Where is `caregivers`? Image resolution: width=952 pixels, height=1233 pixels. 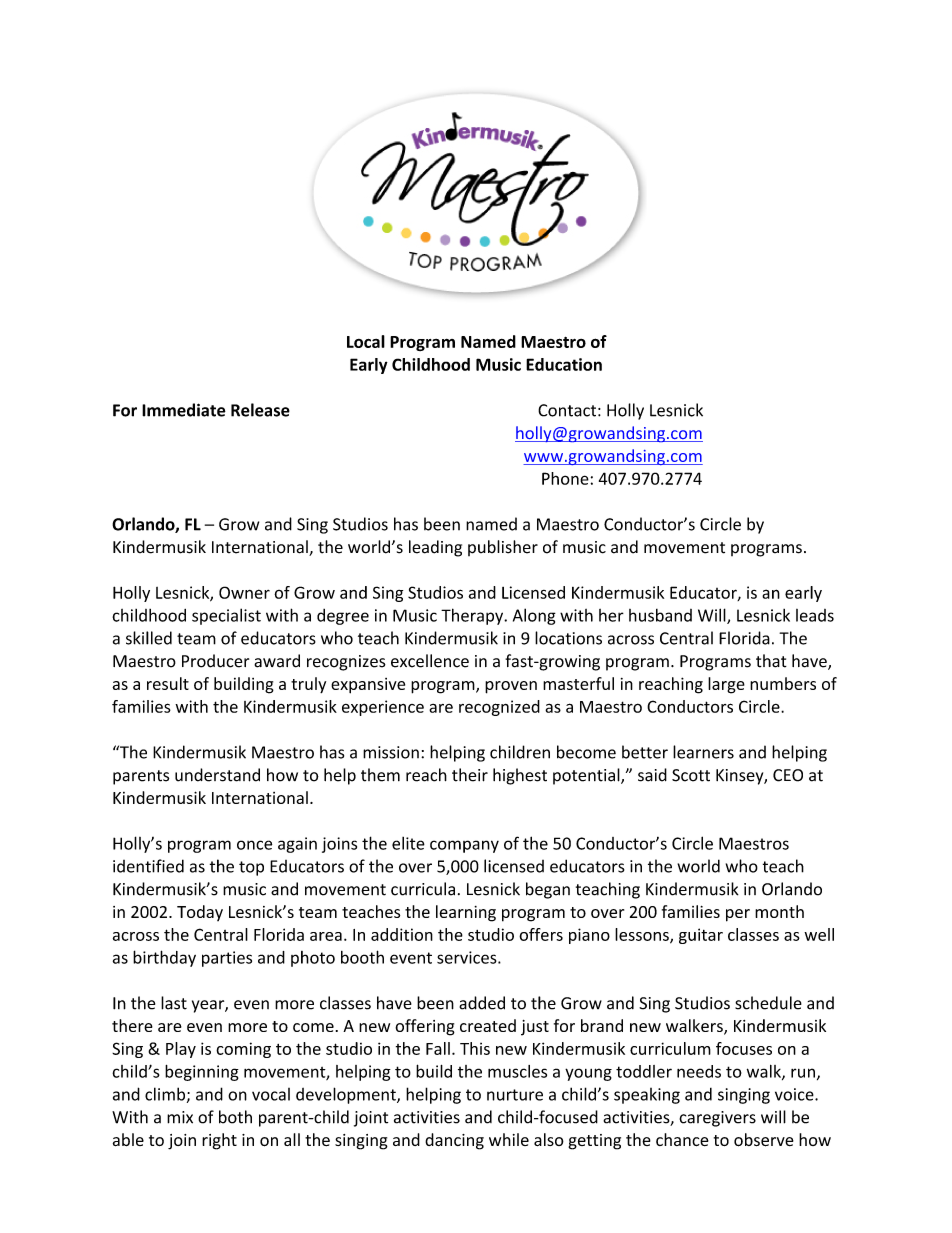 caregivers is located at coordinates (717, 1119).
